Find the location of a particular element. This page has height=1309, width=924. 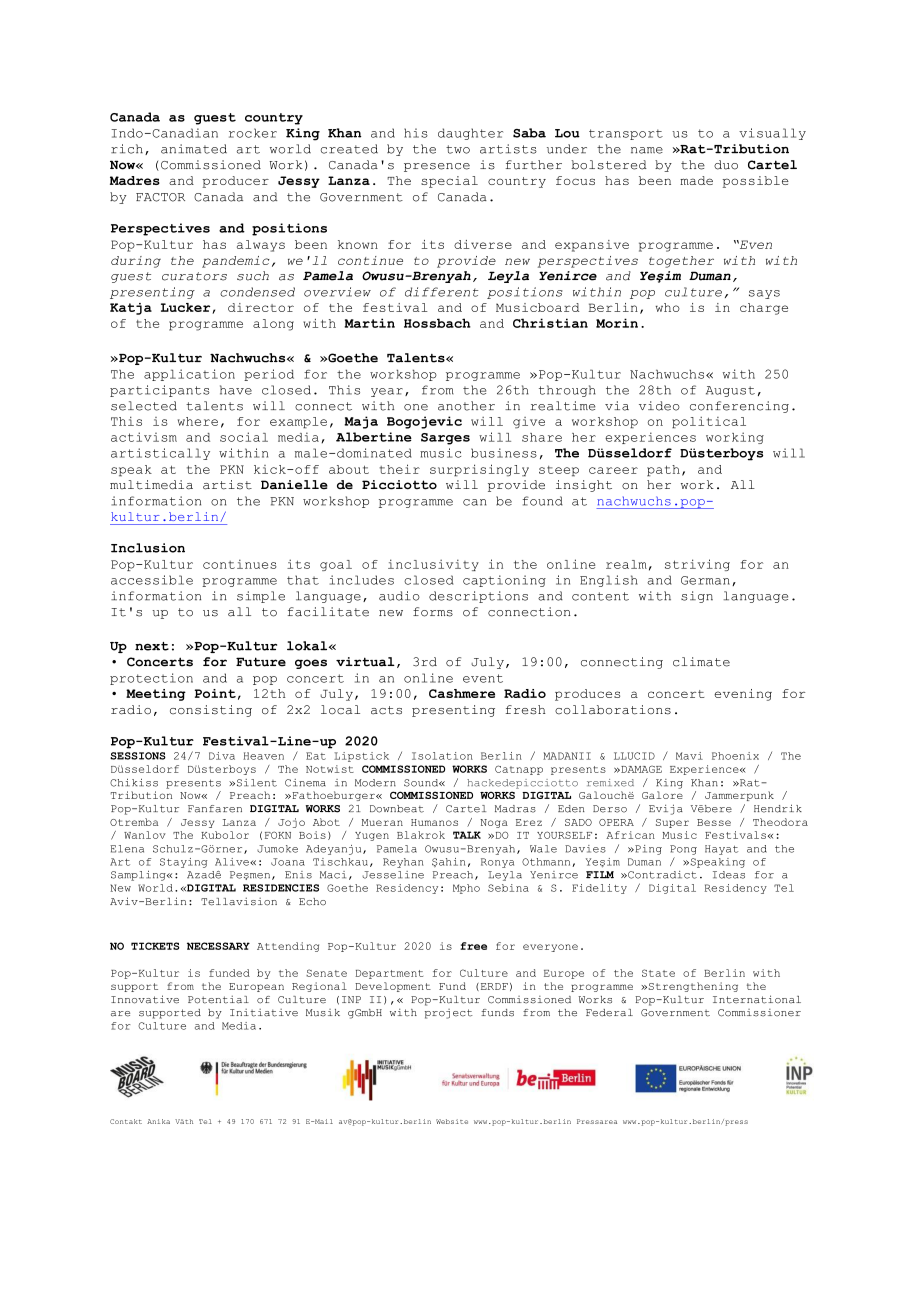

duo is located at coordinates (726, 165).
